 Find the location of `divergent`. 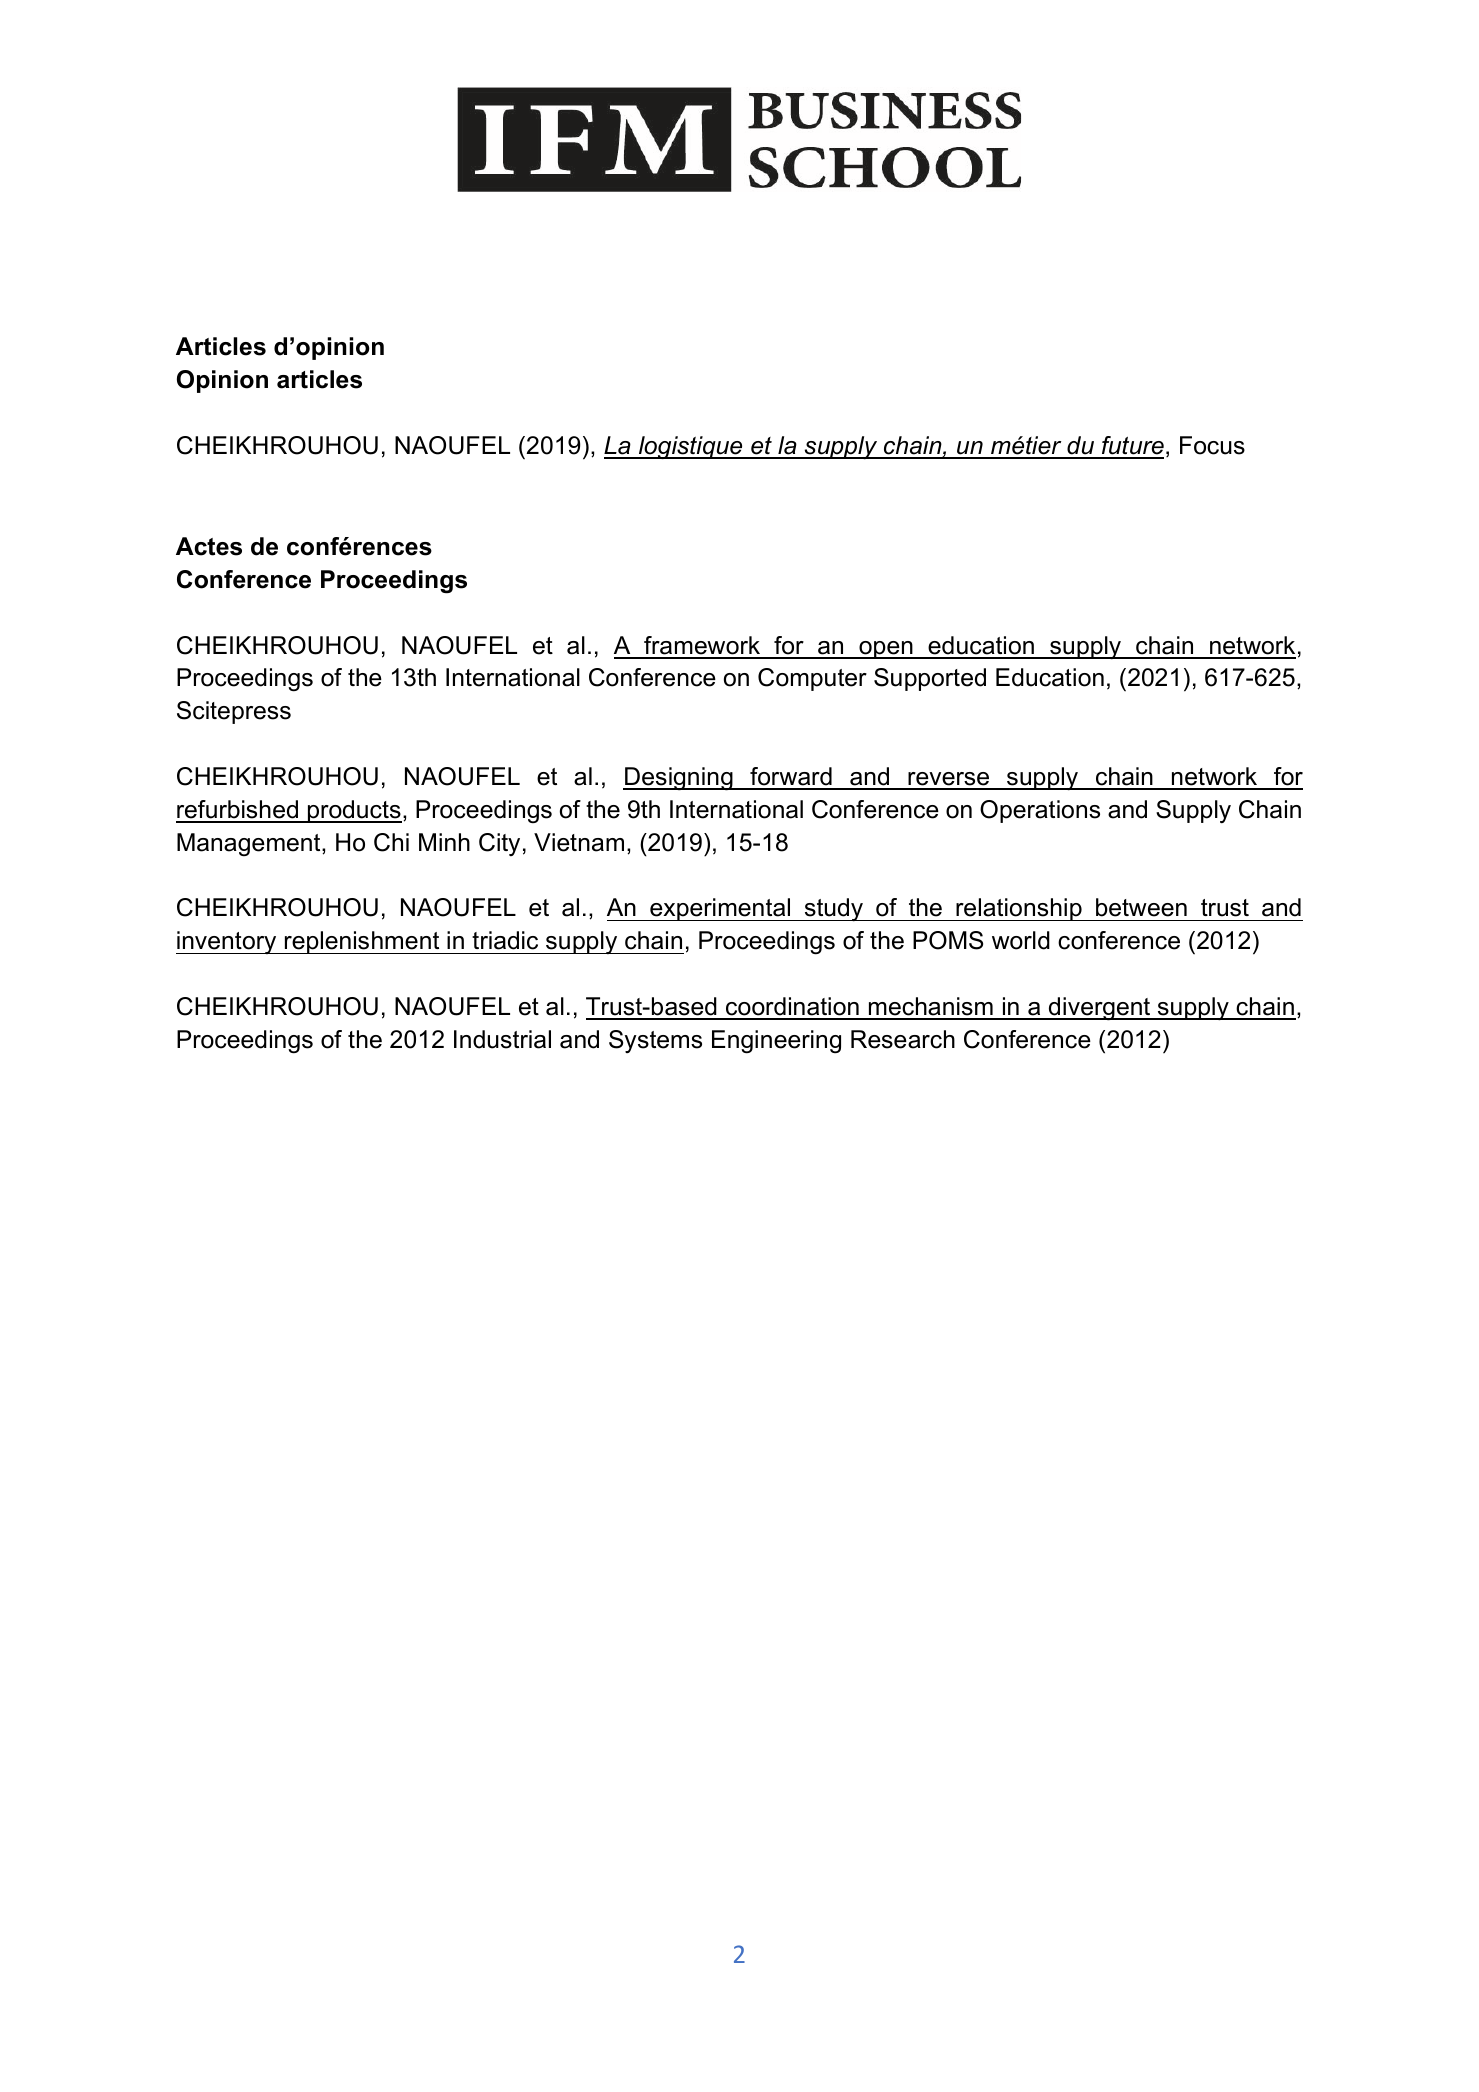

divergent is located at coordinates (1099, 1009).
